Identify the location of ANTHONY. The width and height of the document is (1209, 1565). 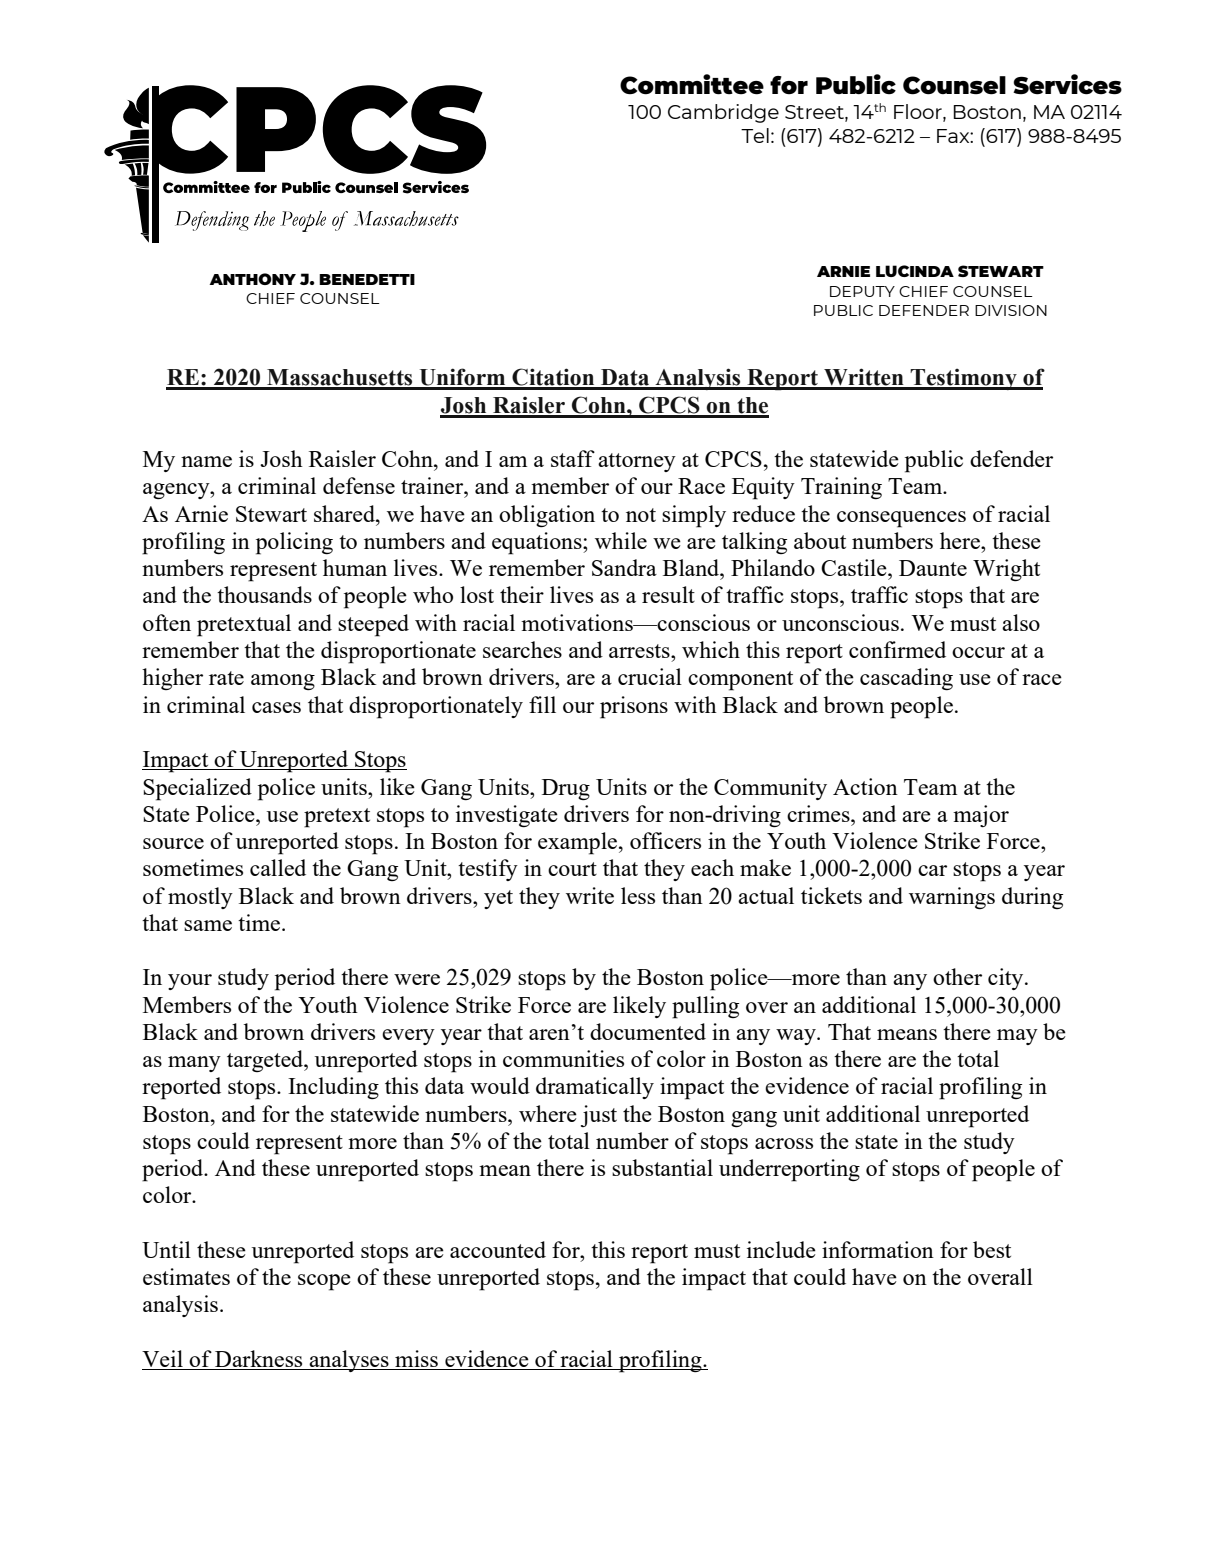
(252, 279).
